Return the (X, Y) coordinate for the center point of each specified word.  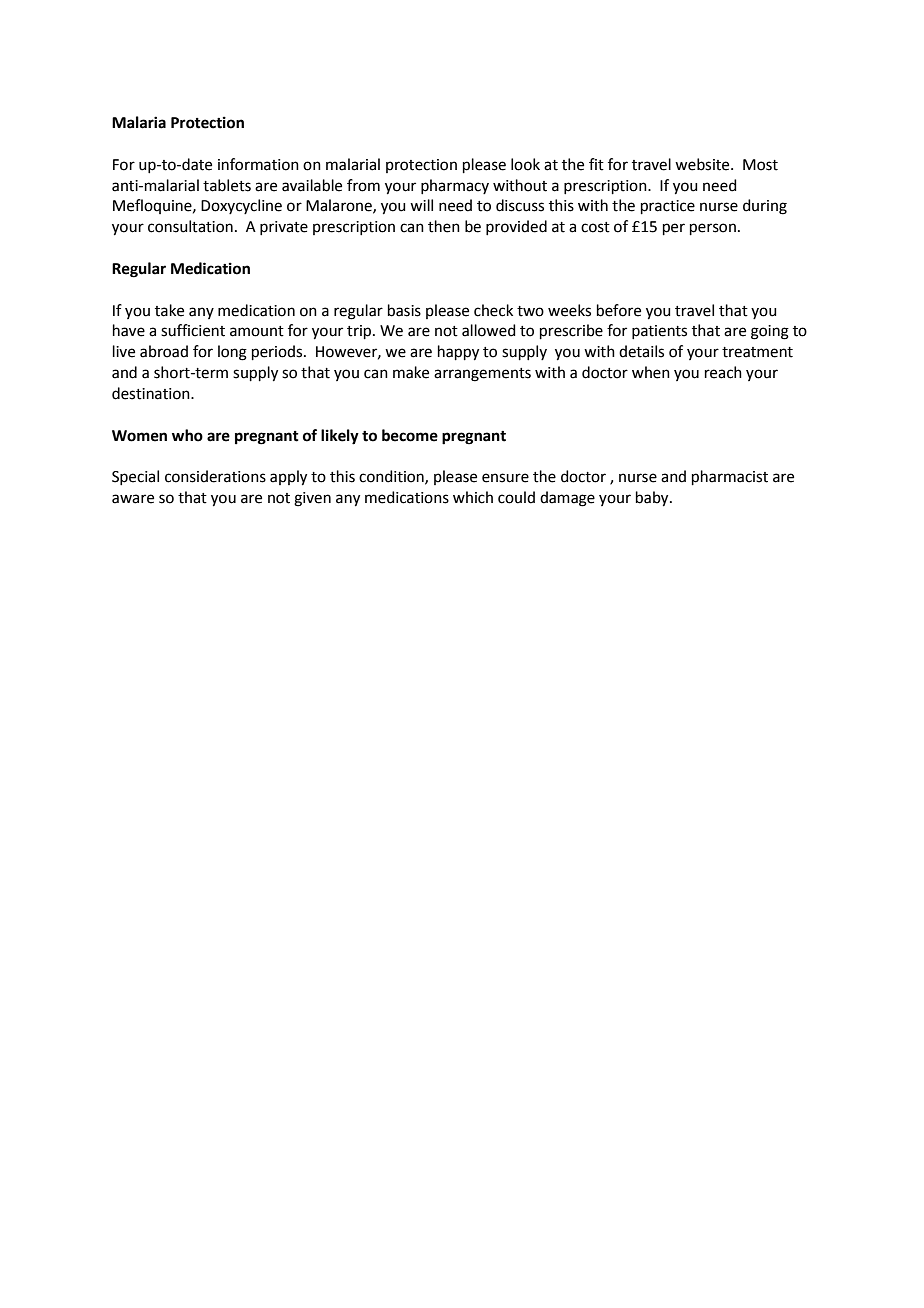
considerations (215, 476)
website (703, 164)
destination (152, 393)
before (619, 310)
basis (404, 310)
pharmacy (455, 186)
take (169, 310)
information (258, 164)
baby (653, 499)
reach (723, 372)
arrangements (482, 375)
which (473, 497)
